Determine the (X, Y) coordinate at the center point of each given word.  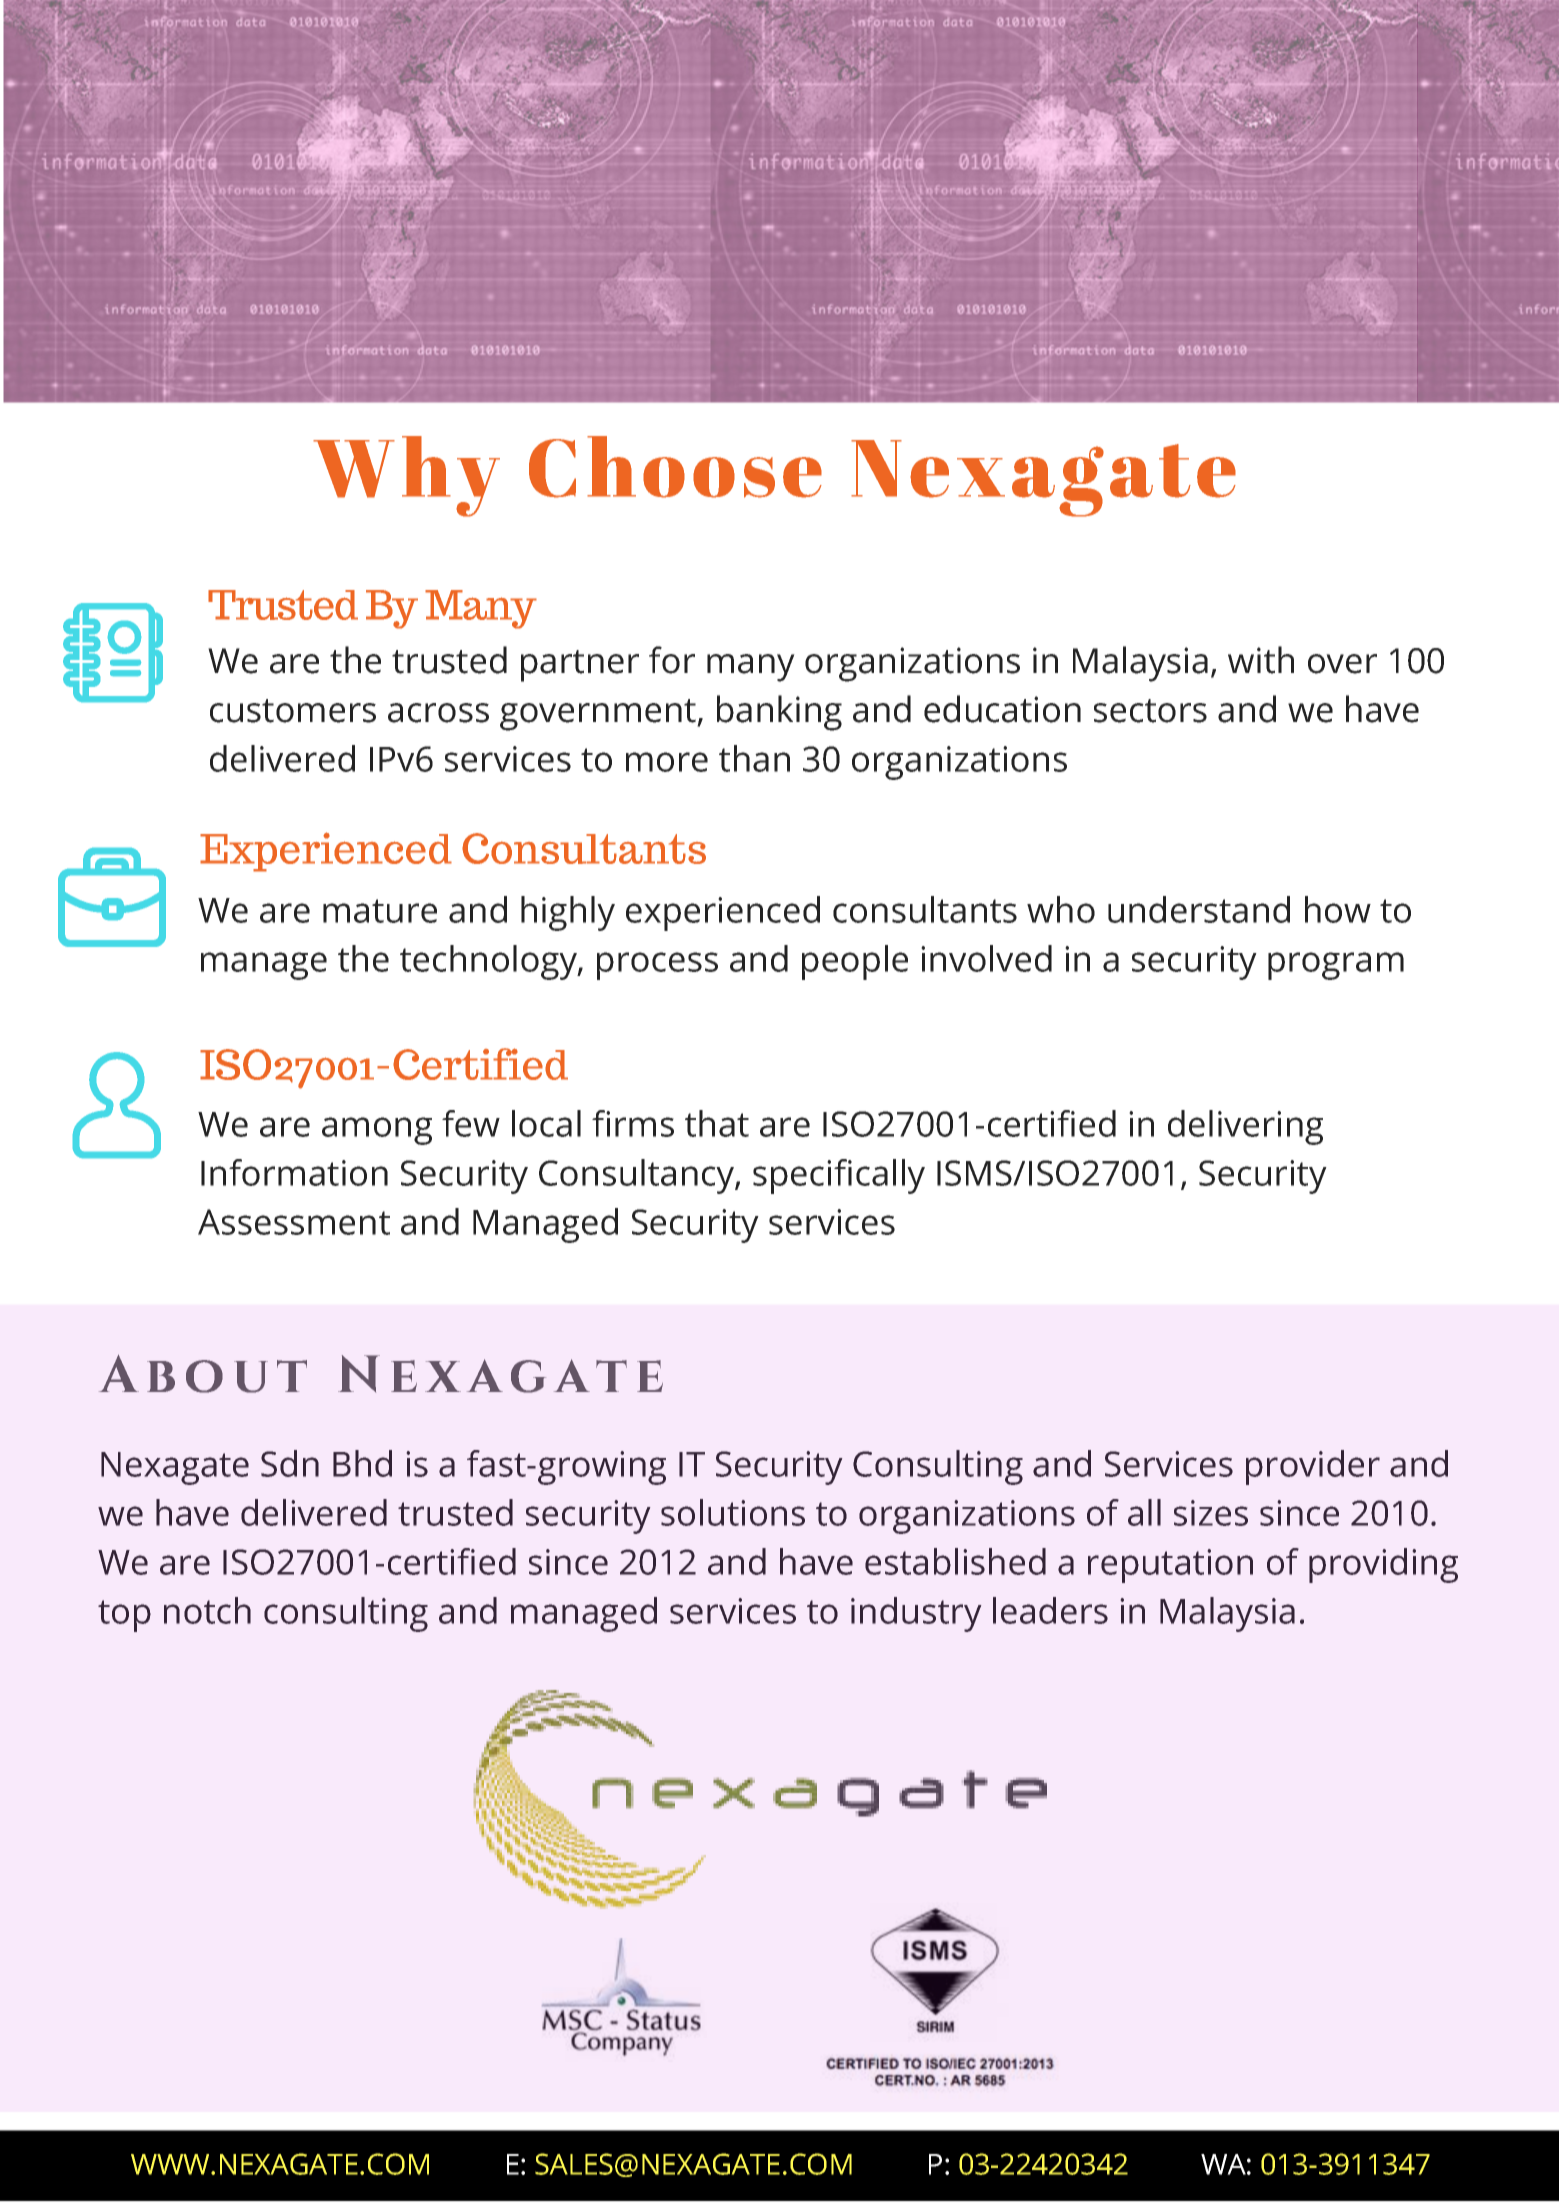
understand (1199, 909)
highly (568, 913)
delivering (1245, 1127)
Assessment (294, 1222)
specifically (839, 1176)
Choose (675, 467)
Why (406, 476)
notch (207, 1610)
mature (380, 911)
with (1261, 660)
